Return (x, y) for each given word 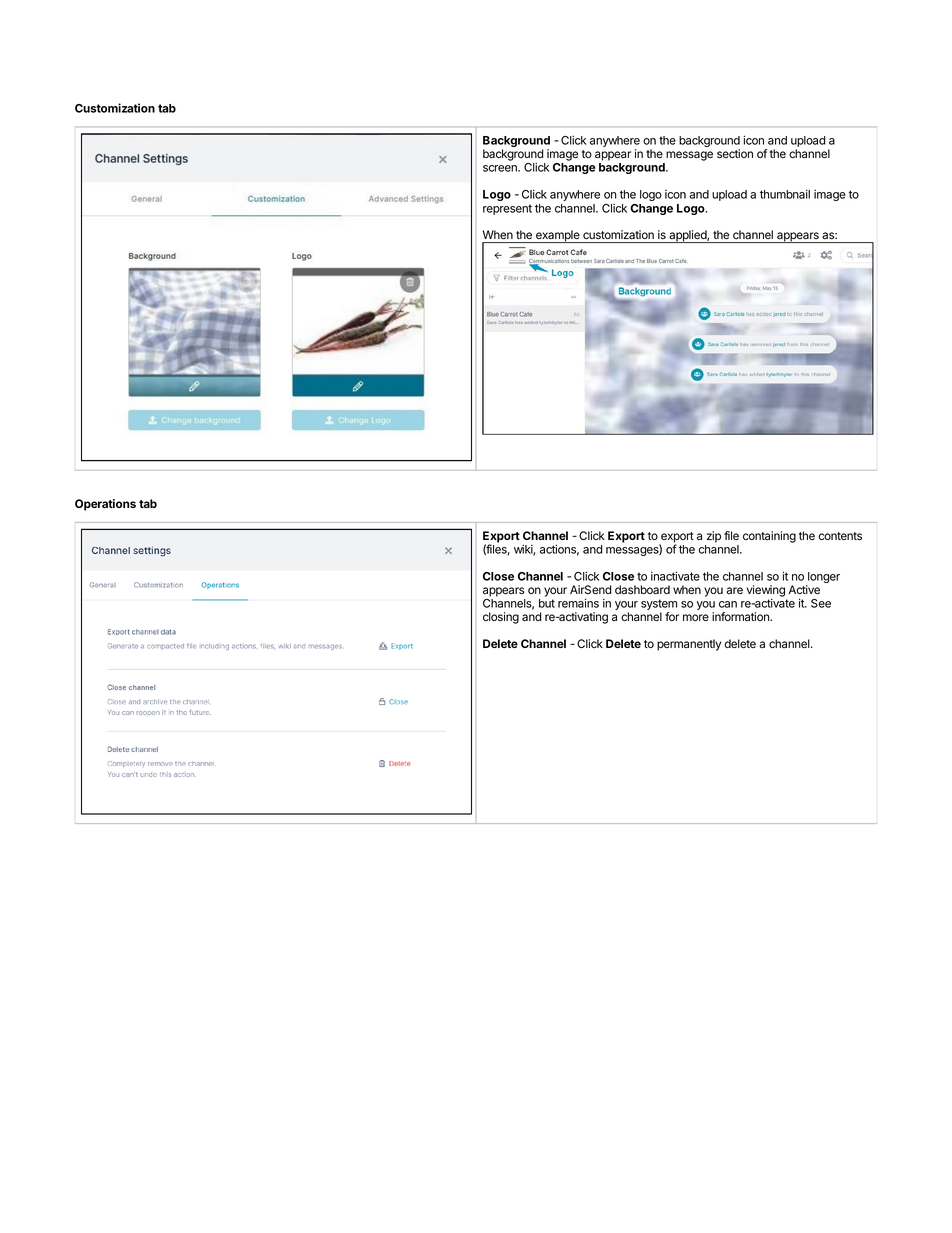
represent (507, 209)
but (547, 603)
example (558, 236)
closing (501, 618)
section (735, 153)
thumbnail (785, 194)
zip (714, 537)
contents (840, 536)
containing (769, 537)
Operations (105, 505)
